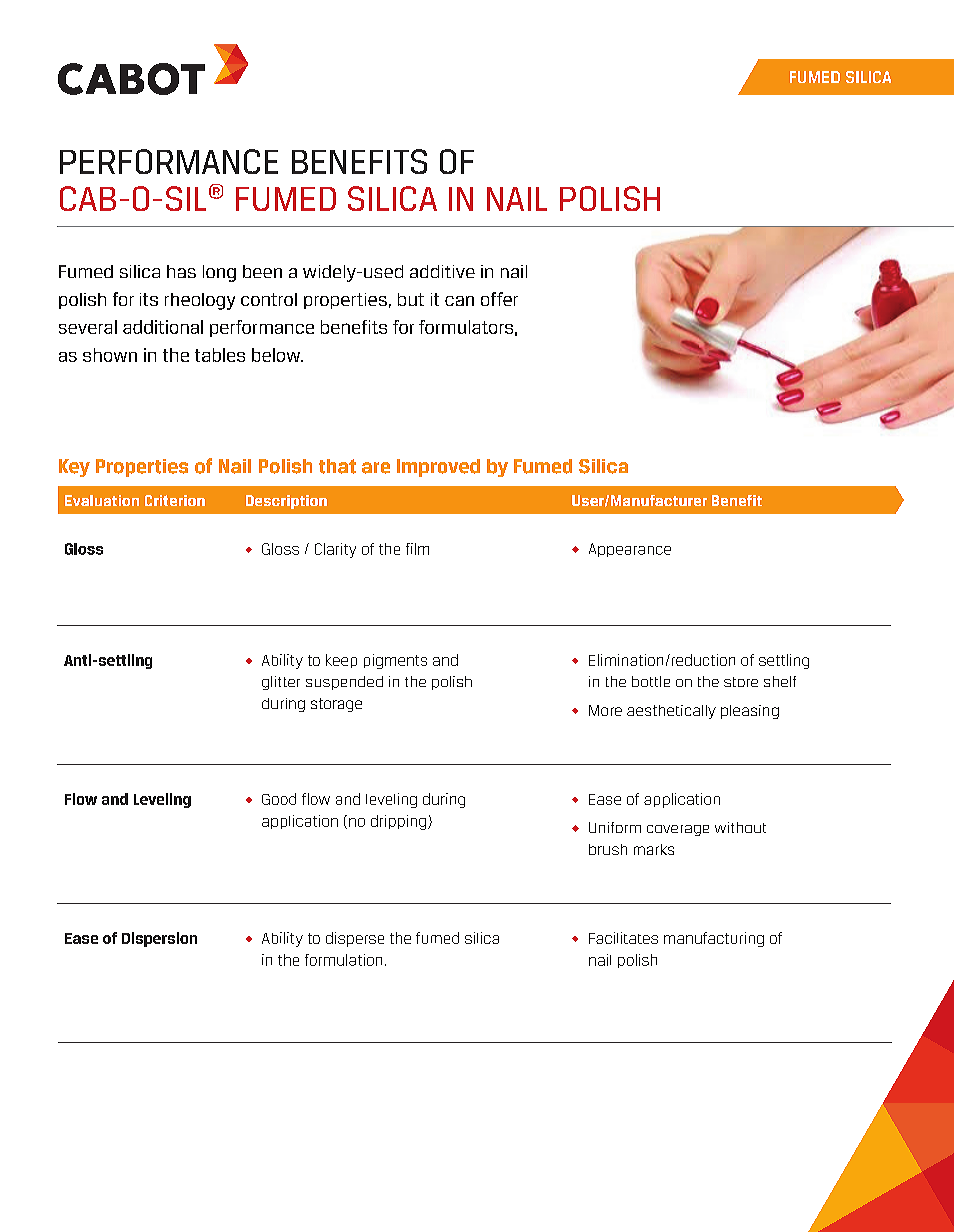 The height and width of the screenshot is (1232, 954). What do you see at coordinates (355, 939) in the screenshot?
I see `disperse` at bounding box center [355, 939].
